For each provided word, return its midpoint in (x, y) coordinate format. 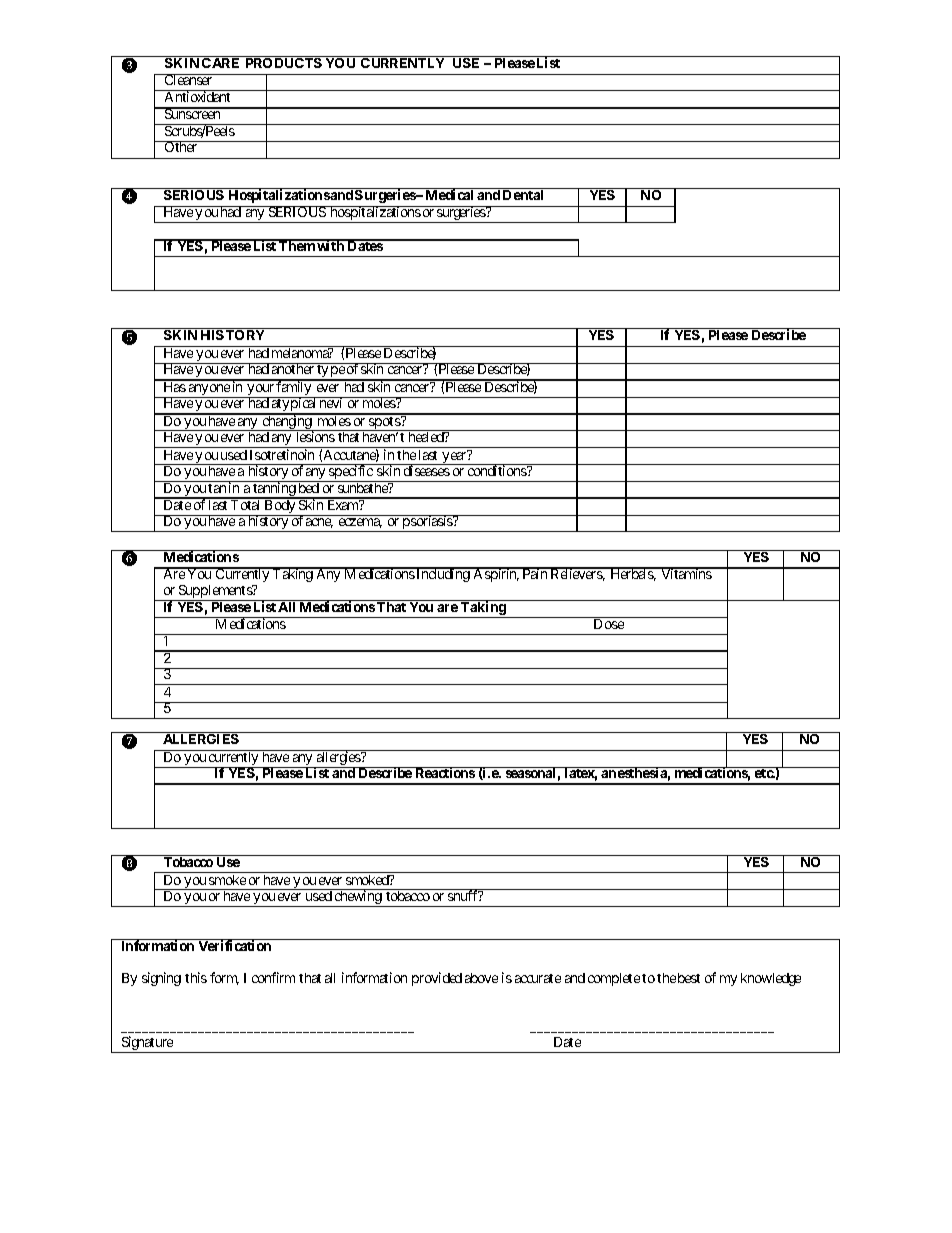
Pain (535, 573)
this (196, 977)
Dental (523, 195)
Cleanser (188, 79)
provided (437, 979)
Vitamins (686, 573)
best (689, 978)
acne (319, 523)
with (331, 245)
